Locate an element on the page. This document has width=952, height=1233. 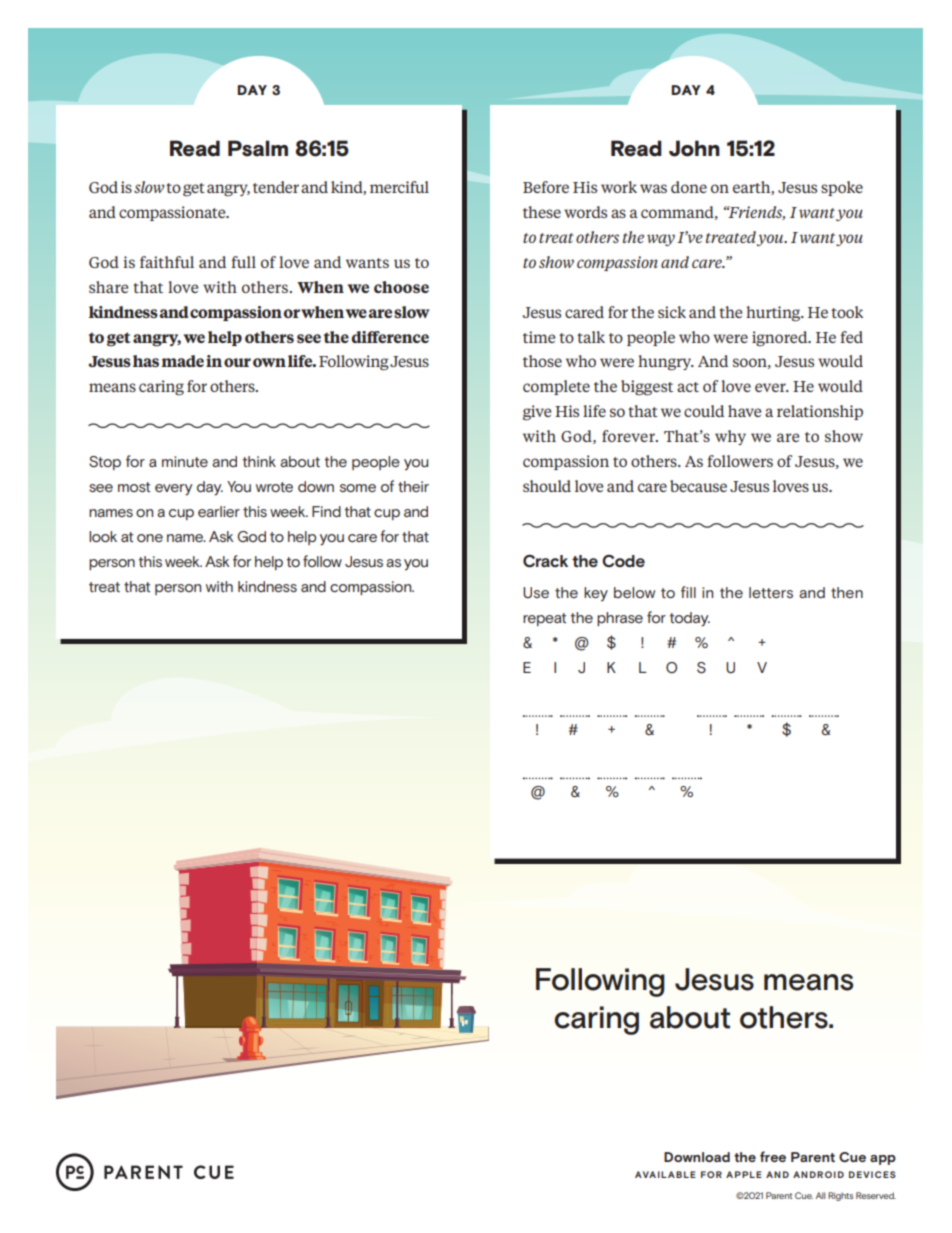
Before is located at coordinates (546, 187).
